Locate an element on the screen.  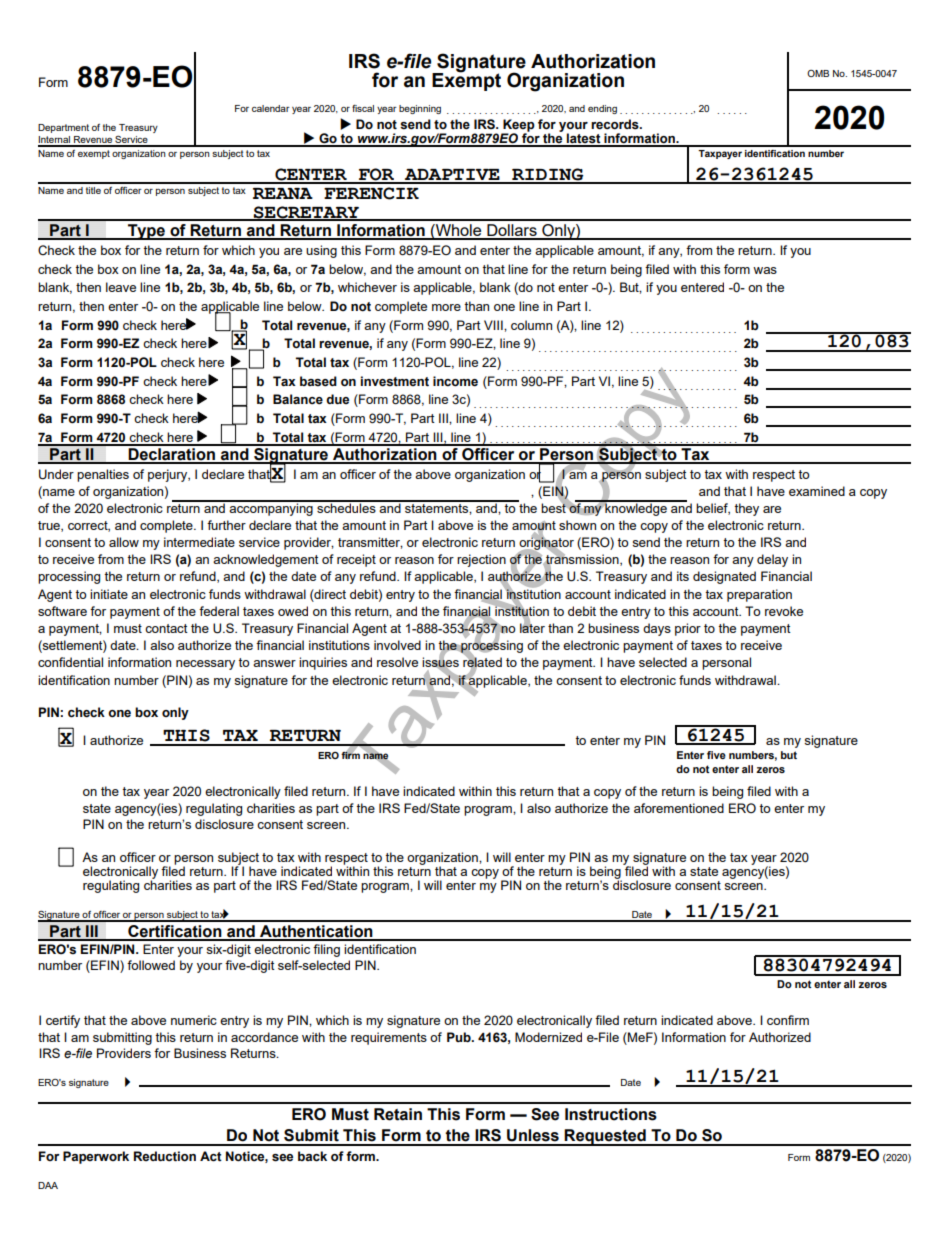
OMB is located at coordinates (818, 73).
